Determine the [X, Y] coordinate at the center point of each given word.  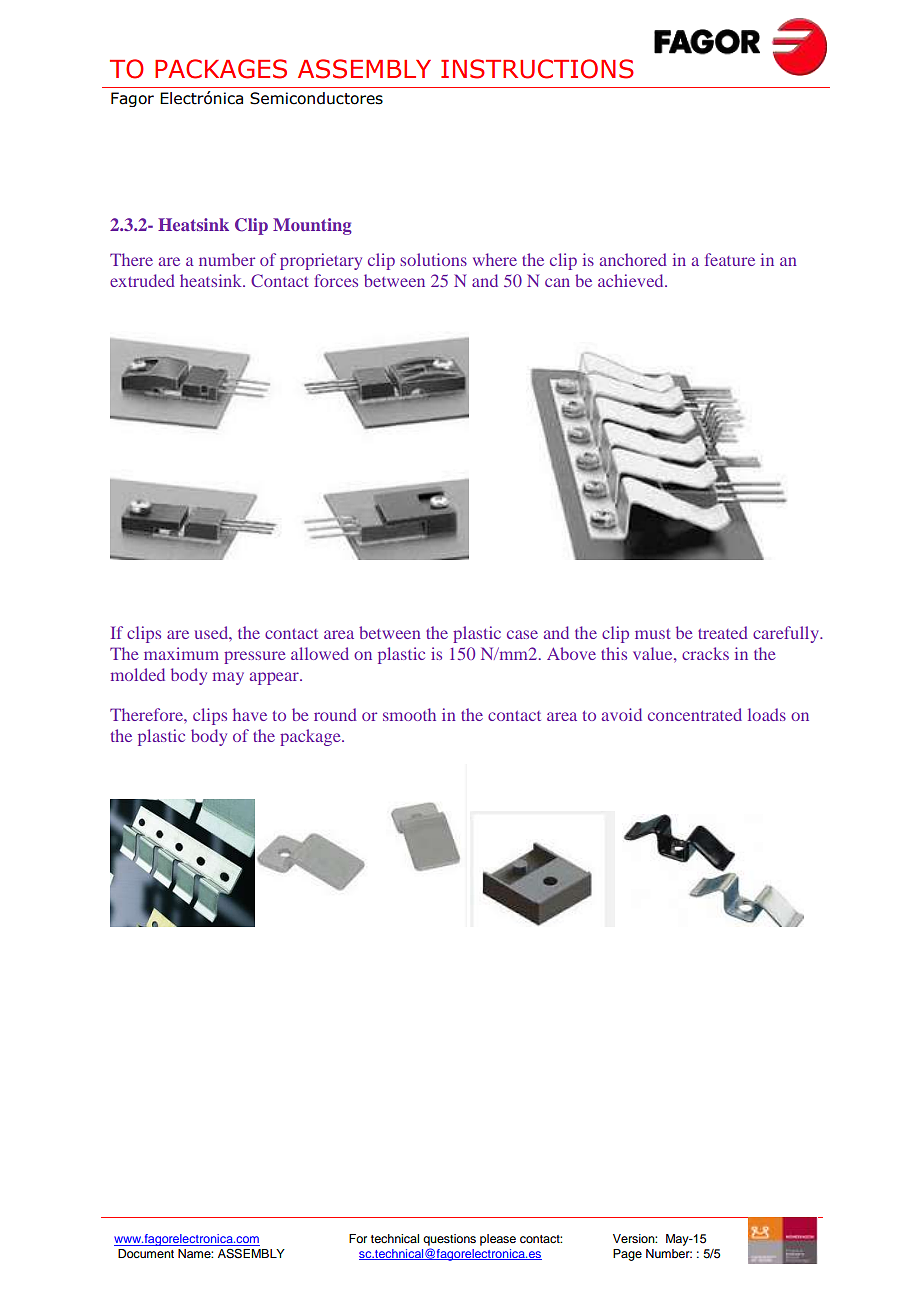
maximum [181, 653]
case [522, 634]
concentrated [695, 714]
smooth [409, 714]
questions [449, 1240]
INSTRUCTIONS [537, 69]
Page [627, 1255]
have [250, 714]
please [498, 1240]
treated [723, 632]
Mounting [312, 226]
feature [730, 259]
